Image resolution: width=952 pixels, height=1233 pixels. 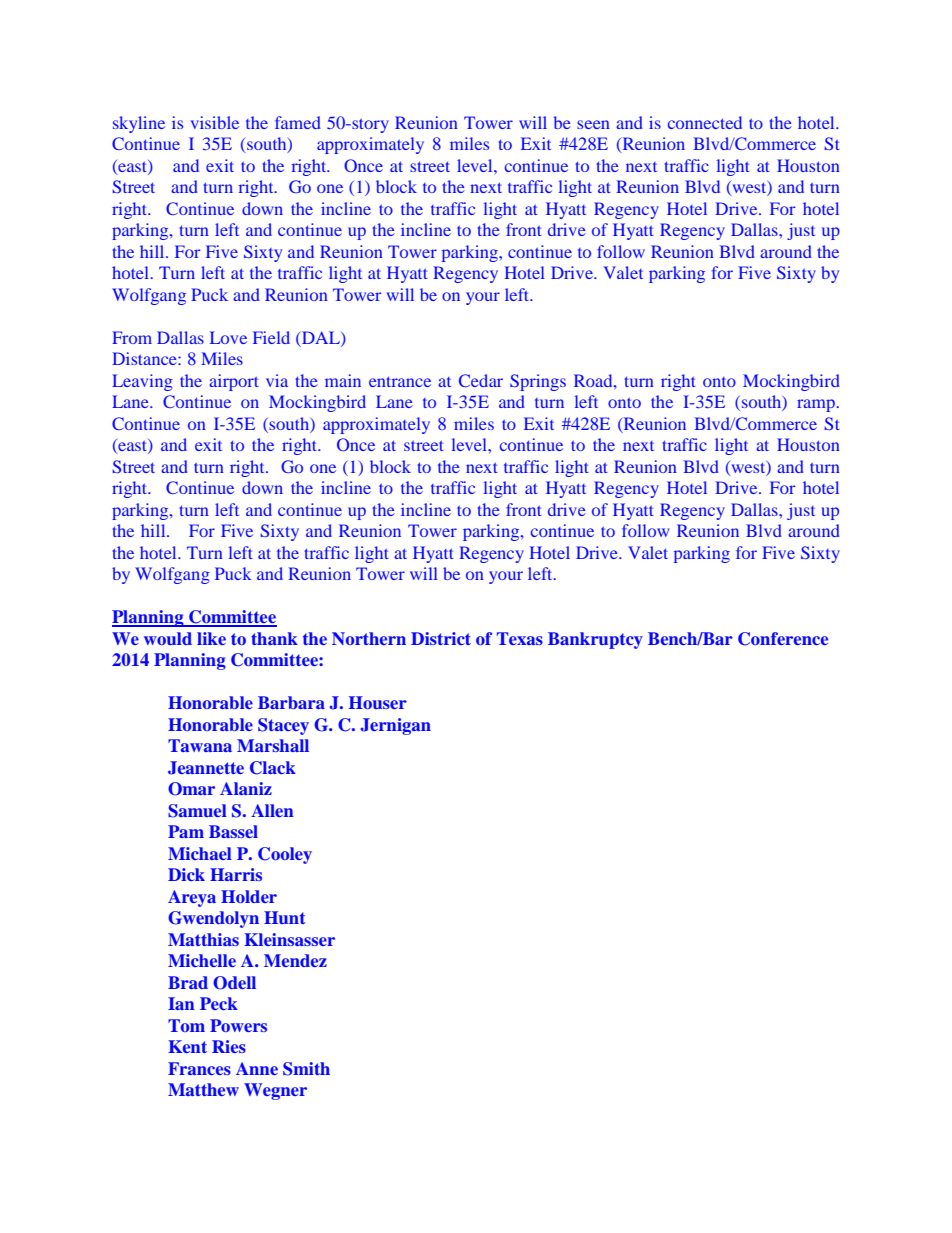 What do you see at coordinates (783, 639) in the page?
I see `Conference` at bounding box center [783, 639].
